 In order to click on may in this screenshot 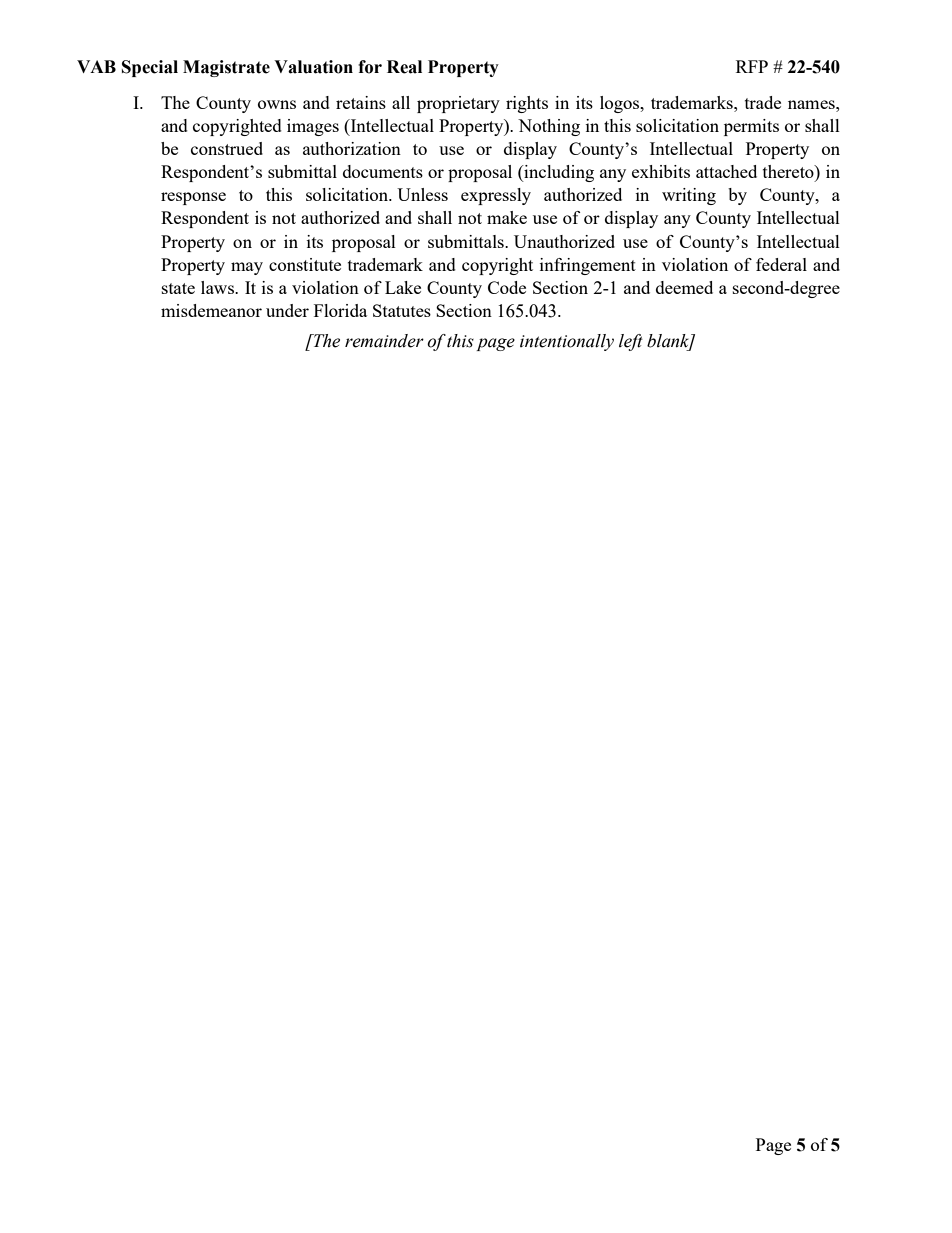, I will do `click(247, 268)`.
